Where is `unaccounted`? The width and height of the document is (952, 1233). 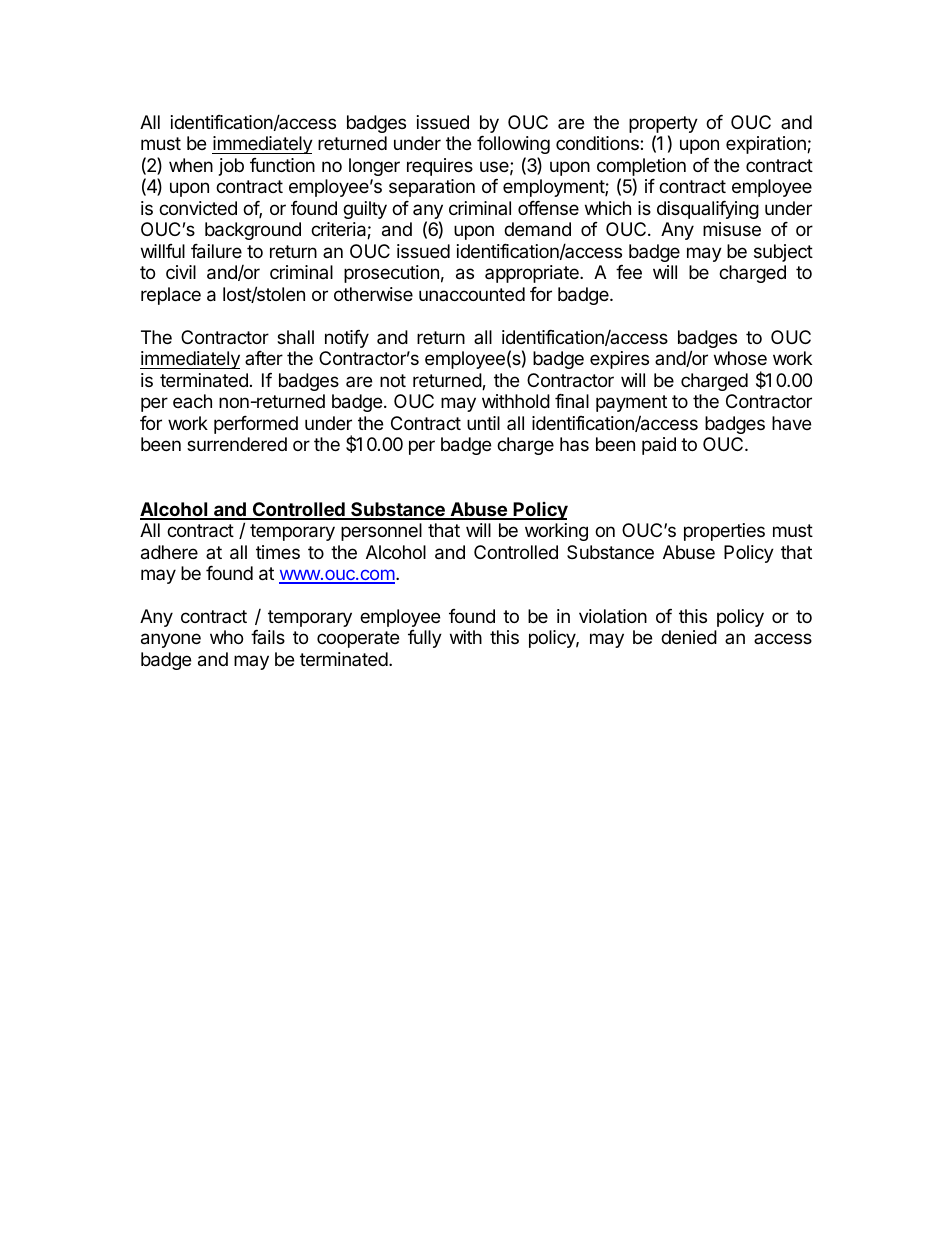
unaccounted is located at coordinates (472, 294).
